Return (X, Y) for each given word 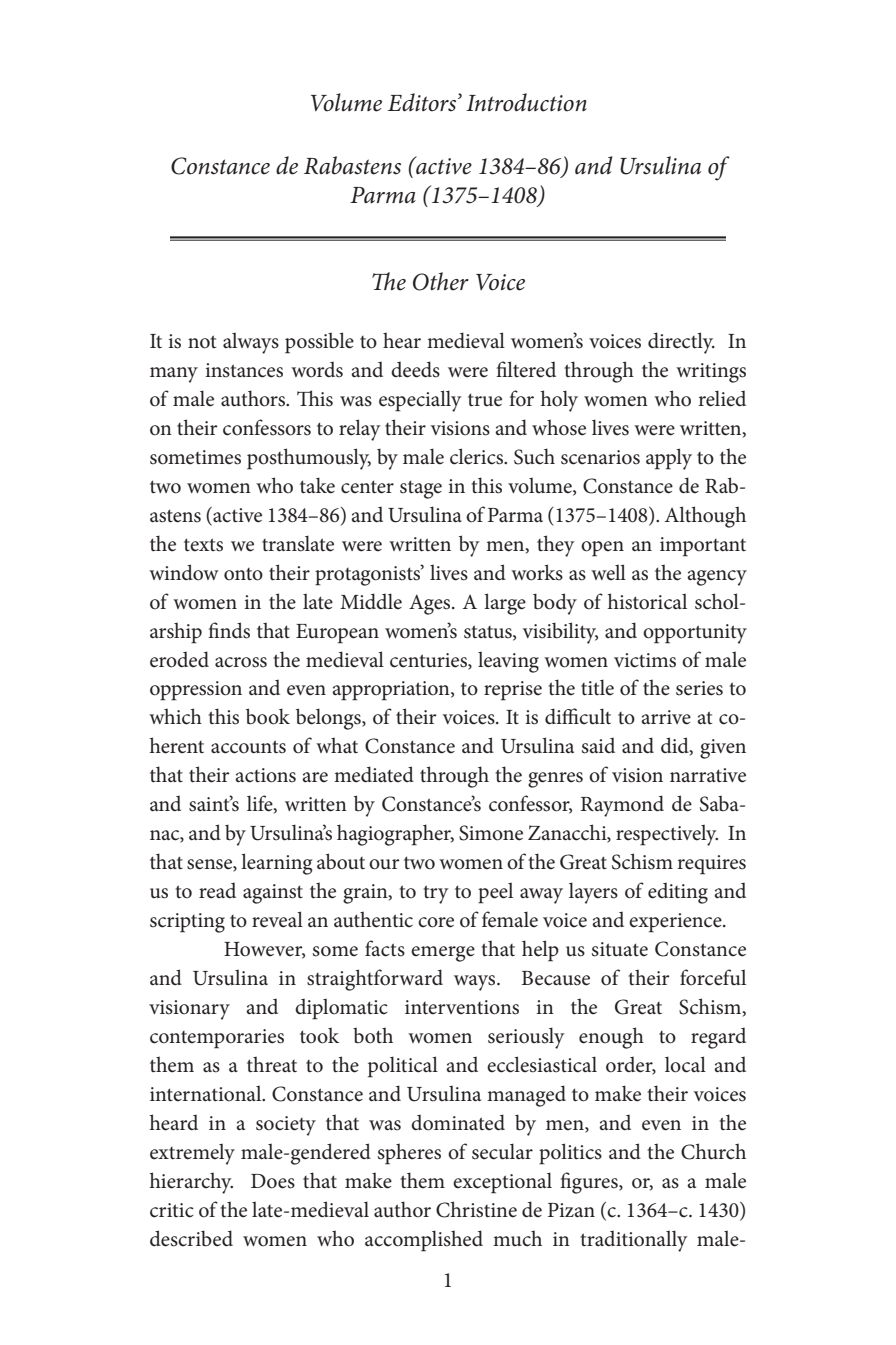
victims (645, 660)
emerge (443, 954)
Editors (423, 102)
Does (273, 1181)
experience (676, 923)
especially (420, 401)
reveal (277, 919)
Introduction (526, 102)
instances (244, 370)
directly (681, 343)
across (241, 662)
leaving (508, 662)
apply (669, 459)
